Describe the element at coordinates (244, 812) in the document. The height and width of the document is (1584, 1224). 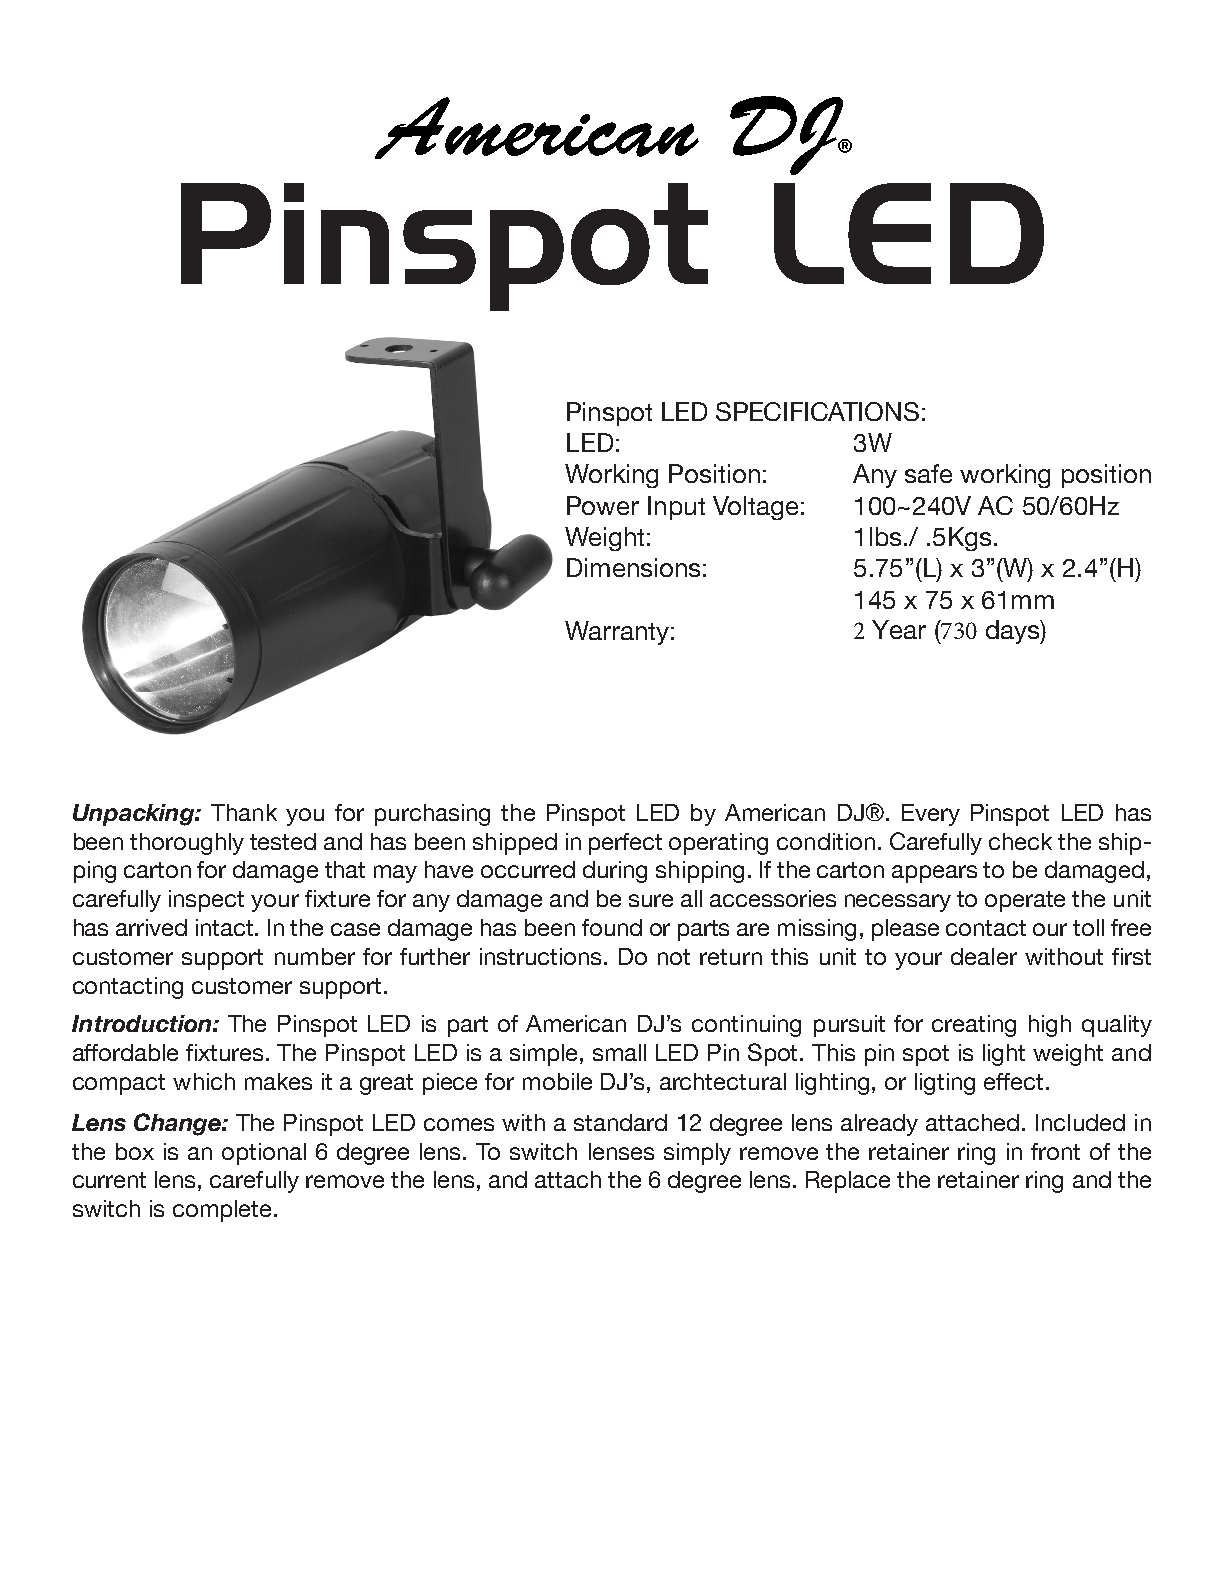
I see `Thank` at that location.
